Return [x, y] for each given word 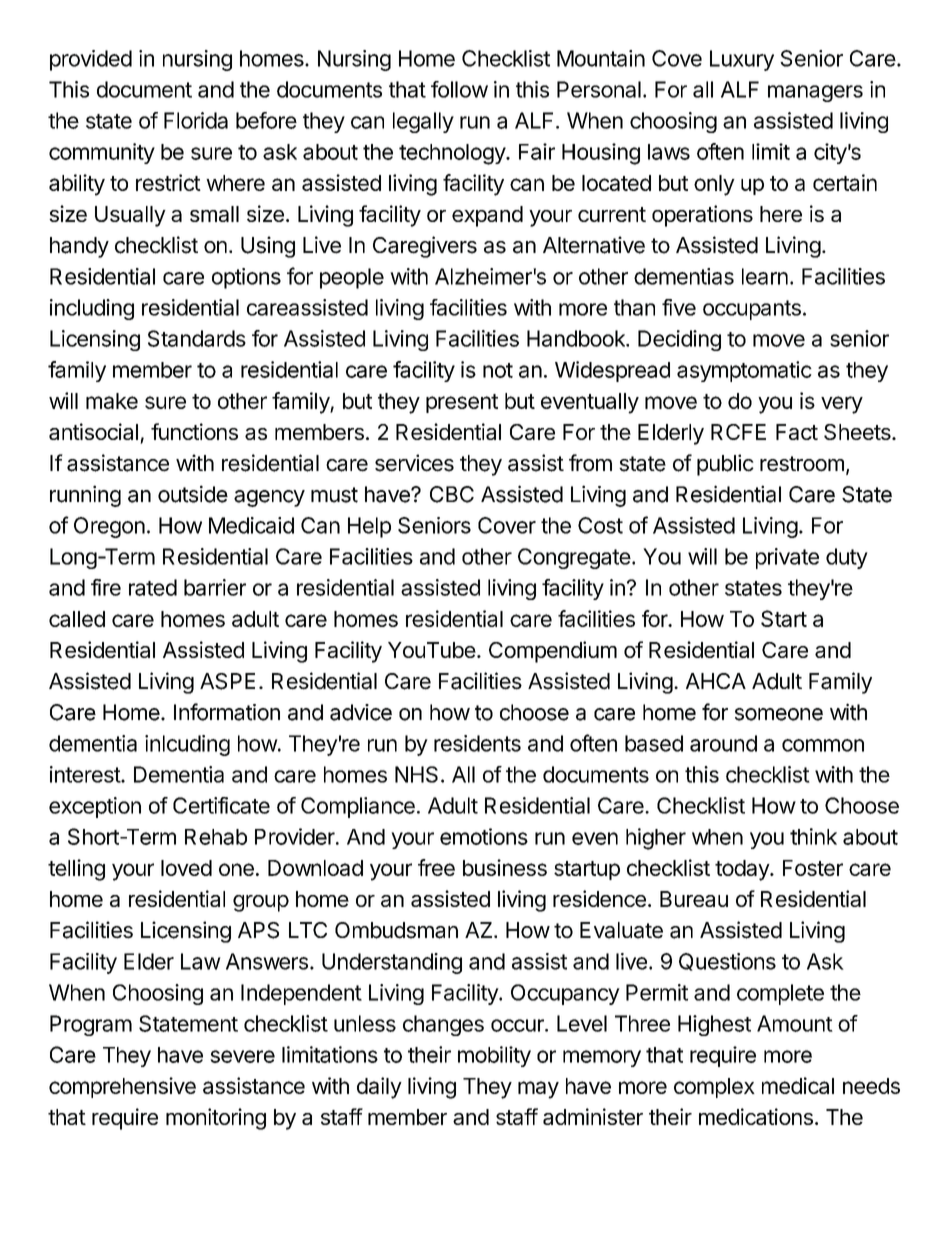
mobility [494, 1056]
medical [798, 1085]
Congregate [574, 558]
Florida [196, 120]
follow [459, 89]
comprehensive [122, 1087]
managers [815, 93]
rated [153, 587]
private [787, 558]
